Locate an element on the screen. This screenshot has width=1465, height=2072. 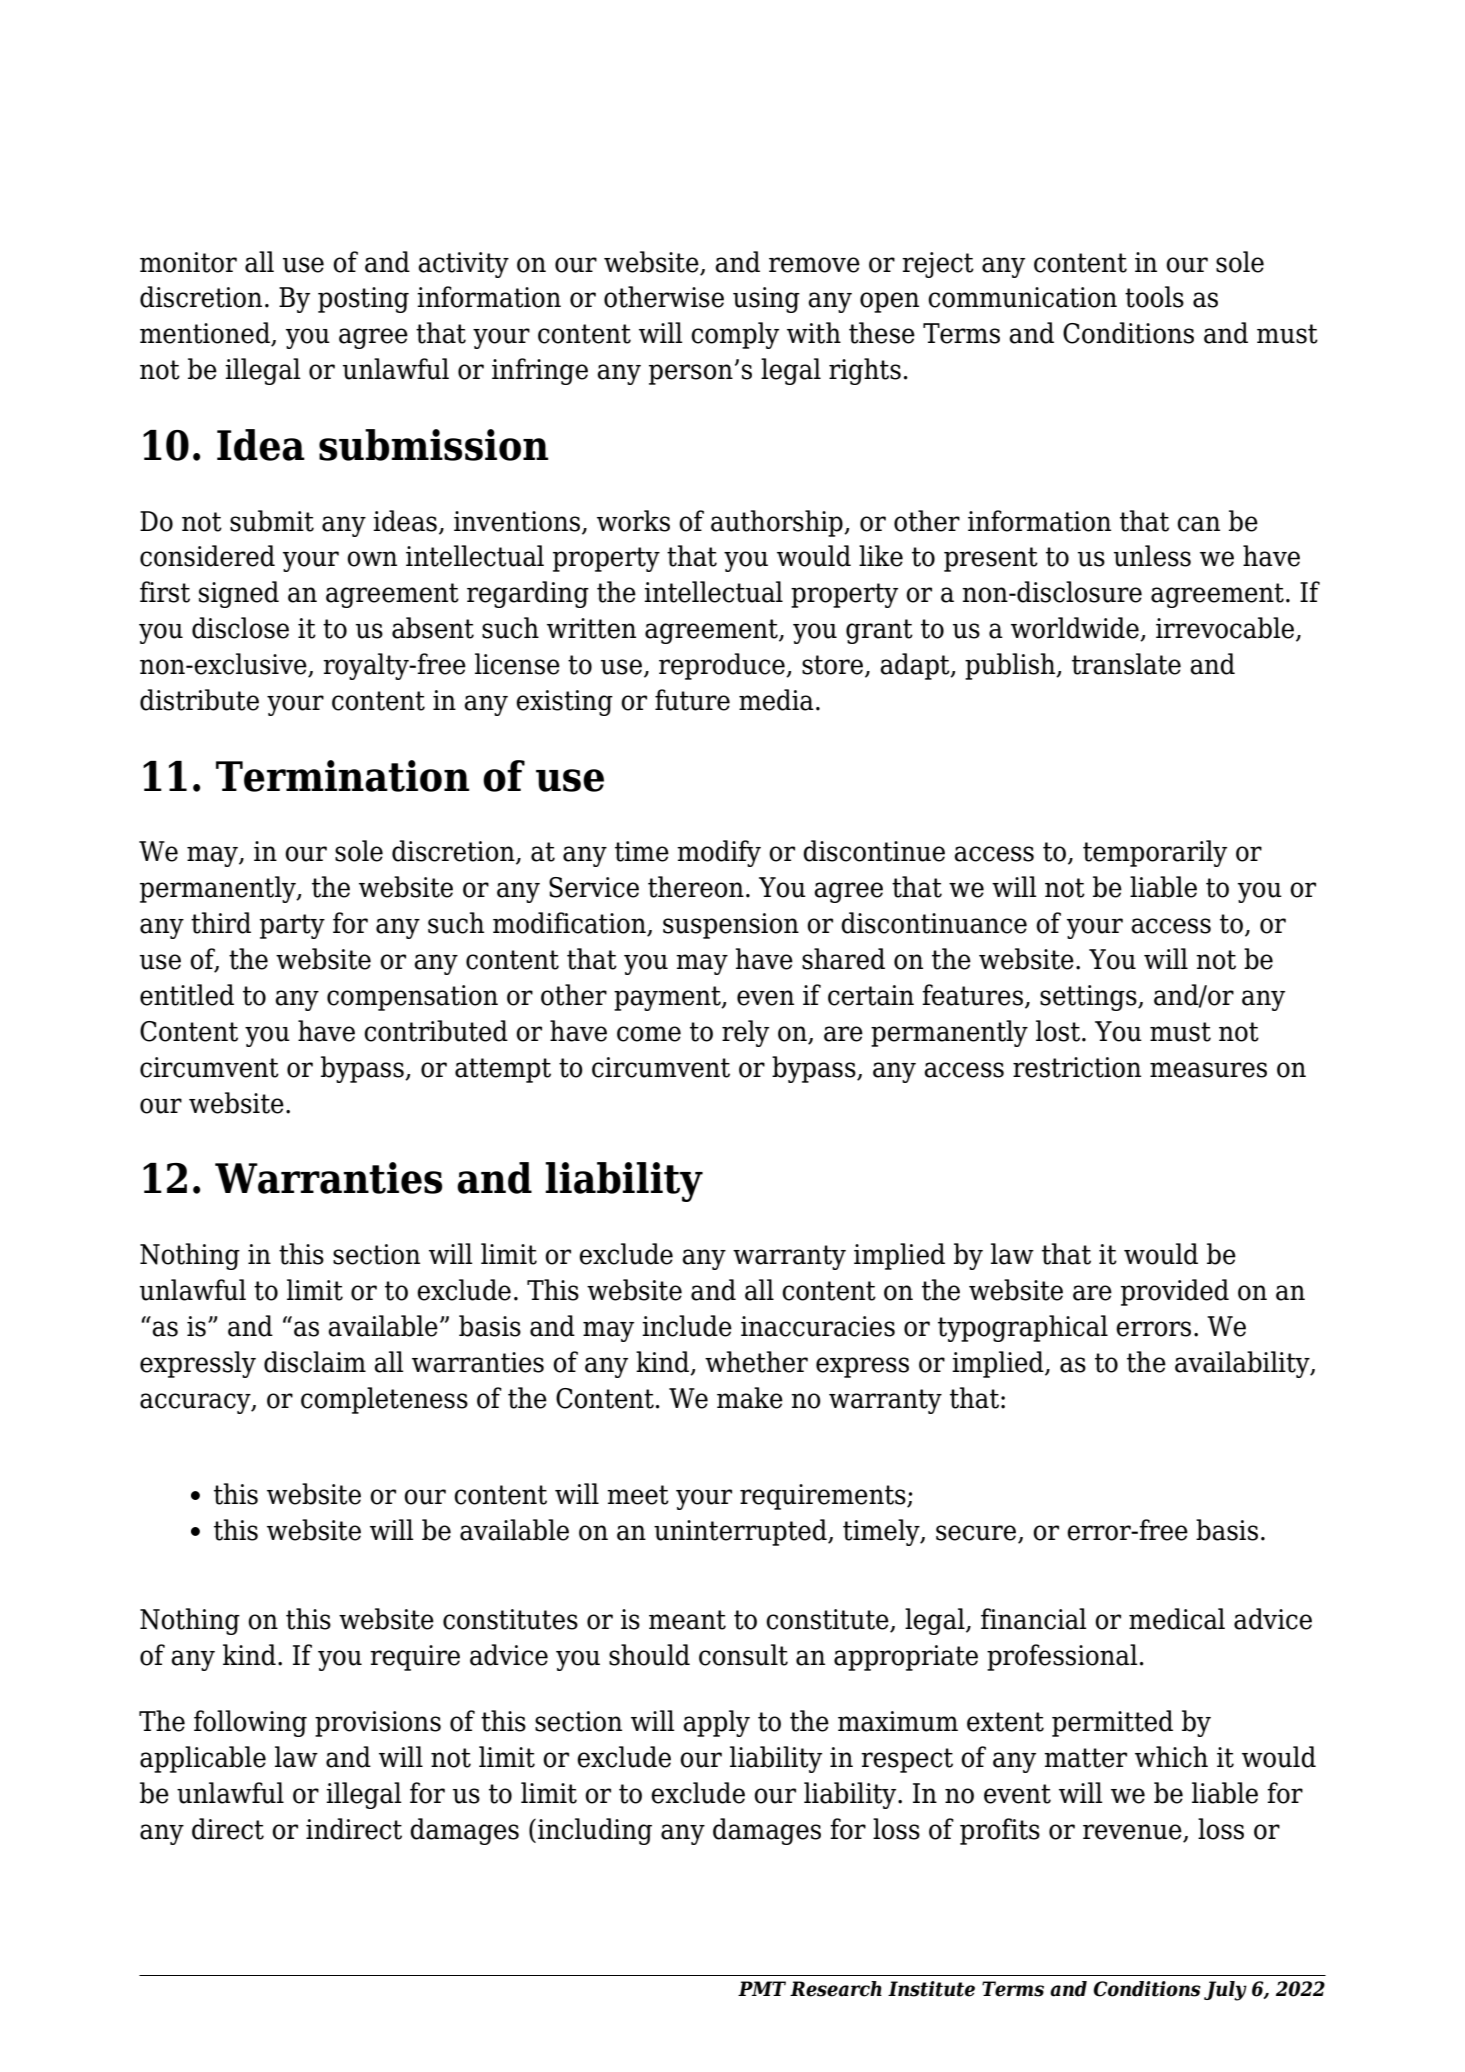
party is located at coordinates (292, 926).
